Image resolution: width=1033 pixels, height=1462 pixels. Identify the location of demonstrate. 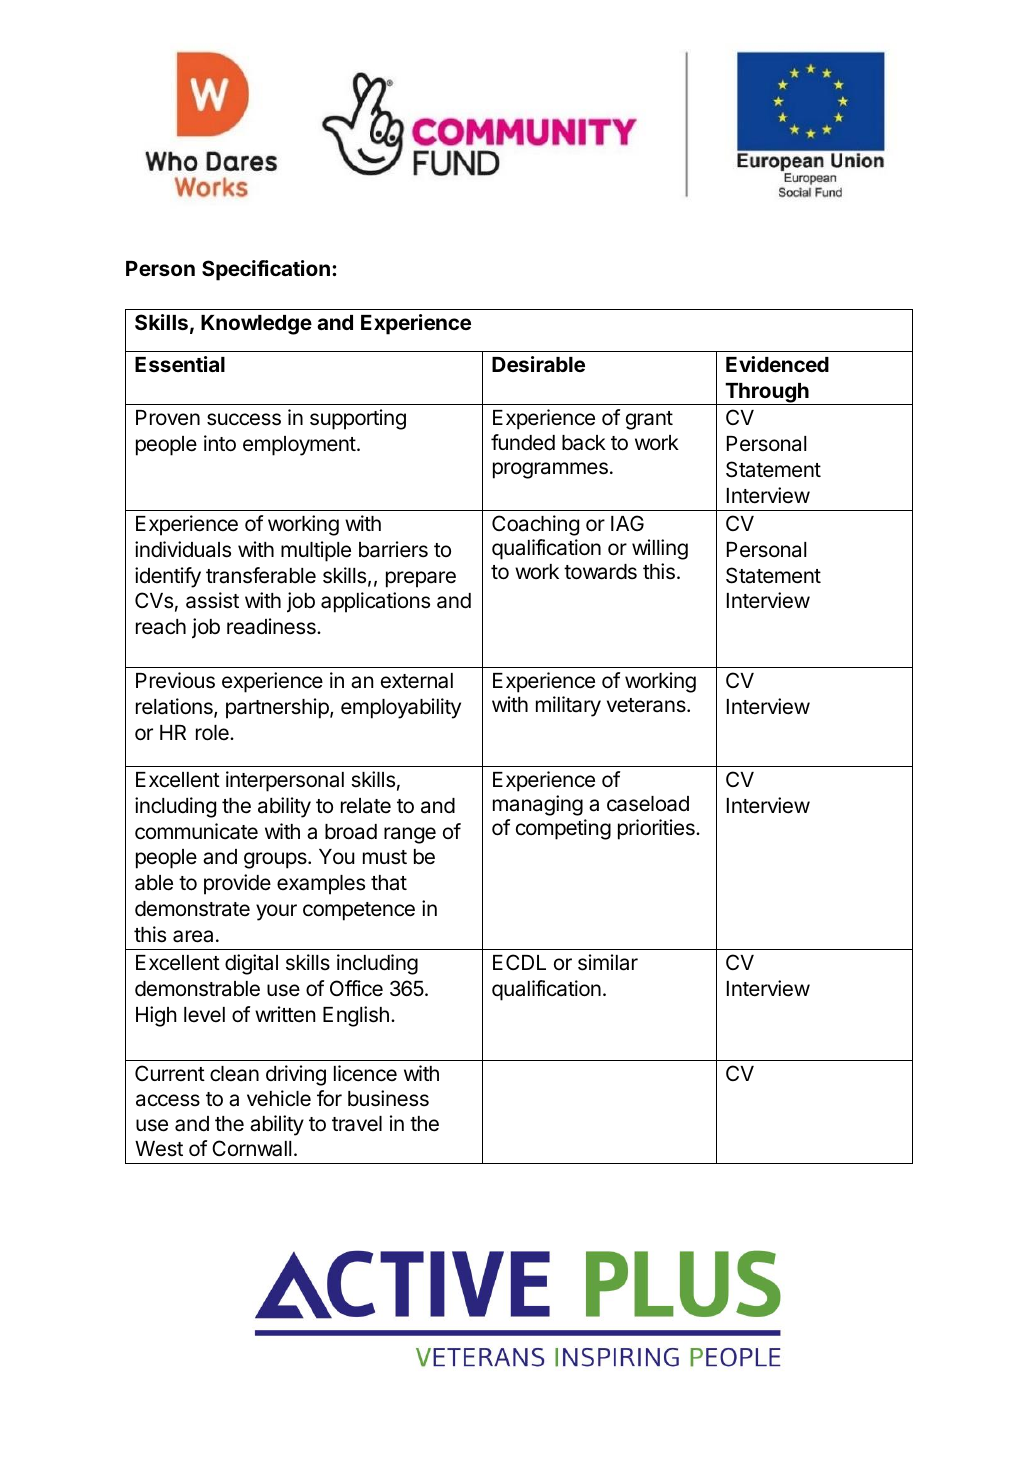
(192, 909).
